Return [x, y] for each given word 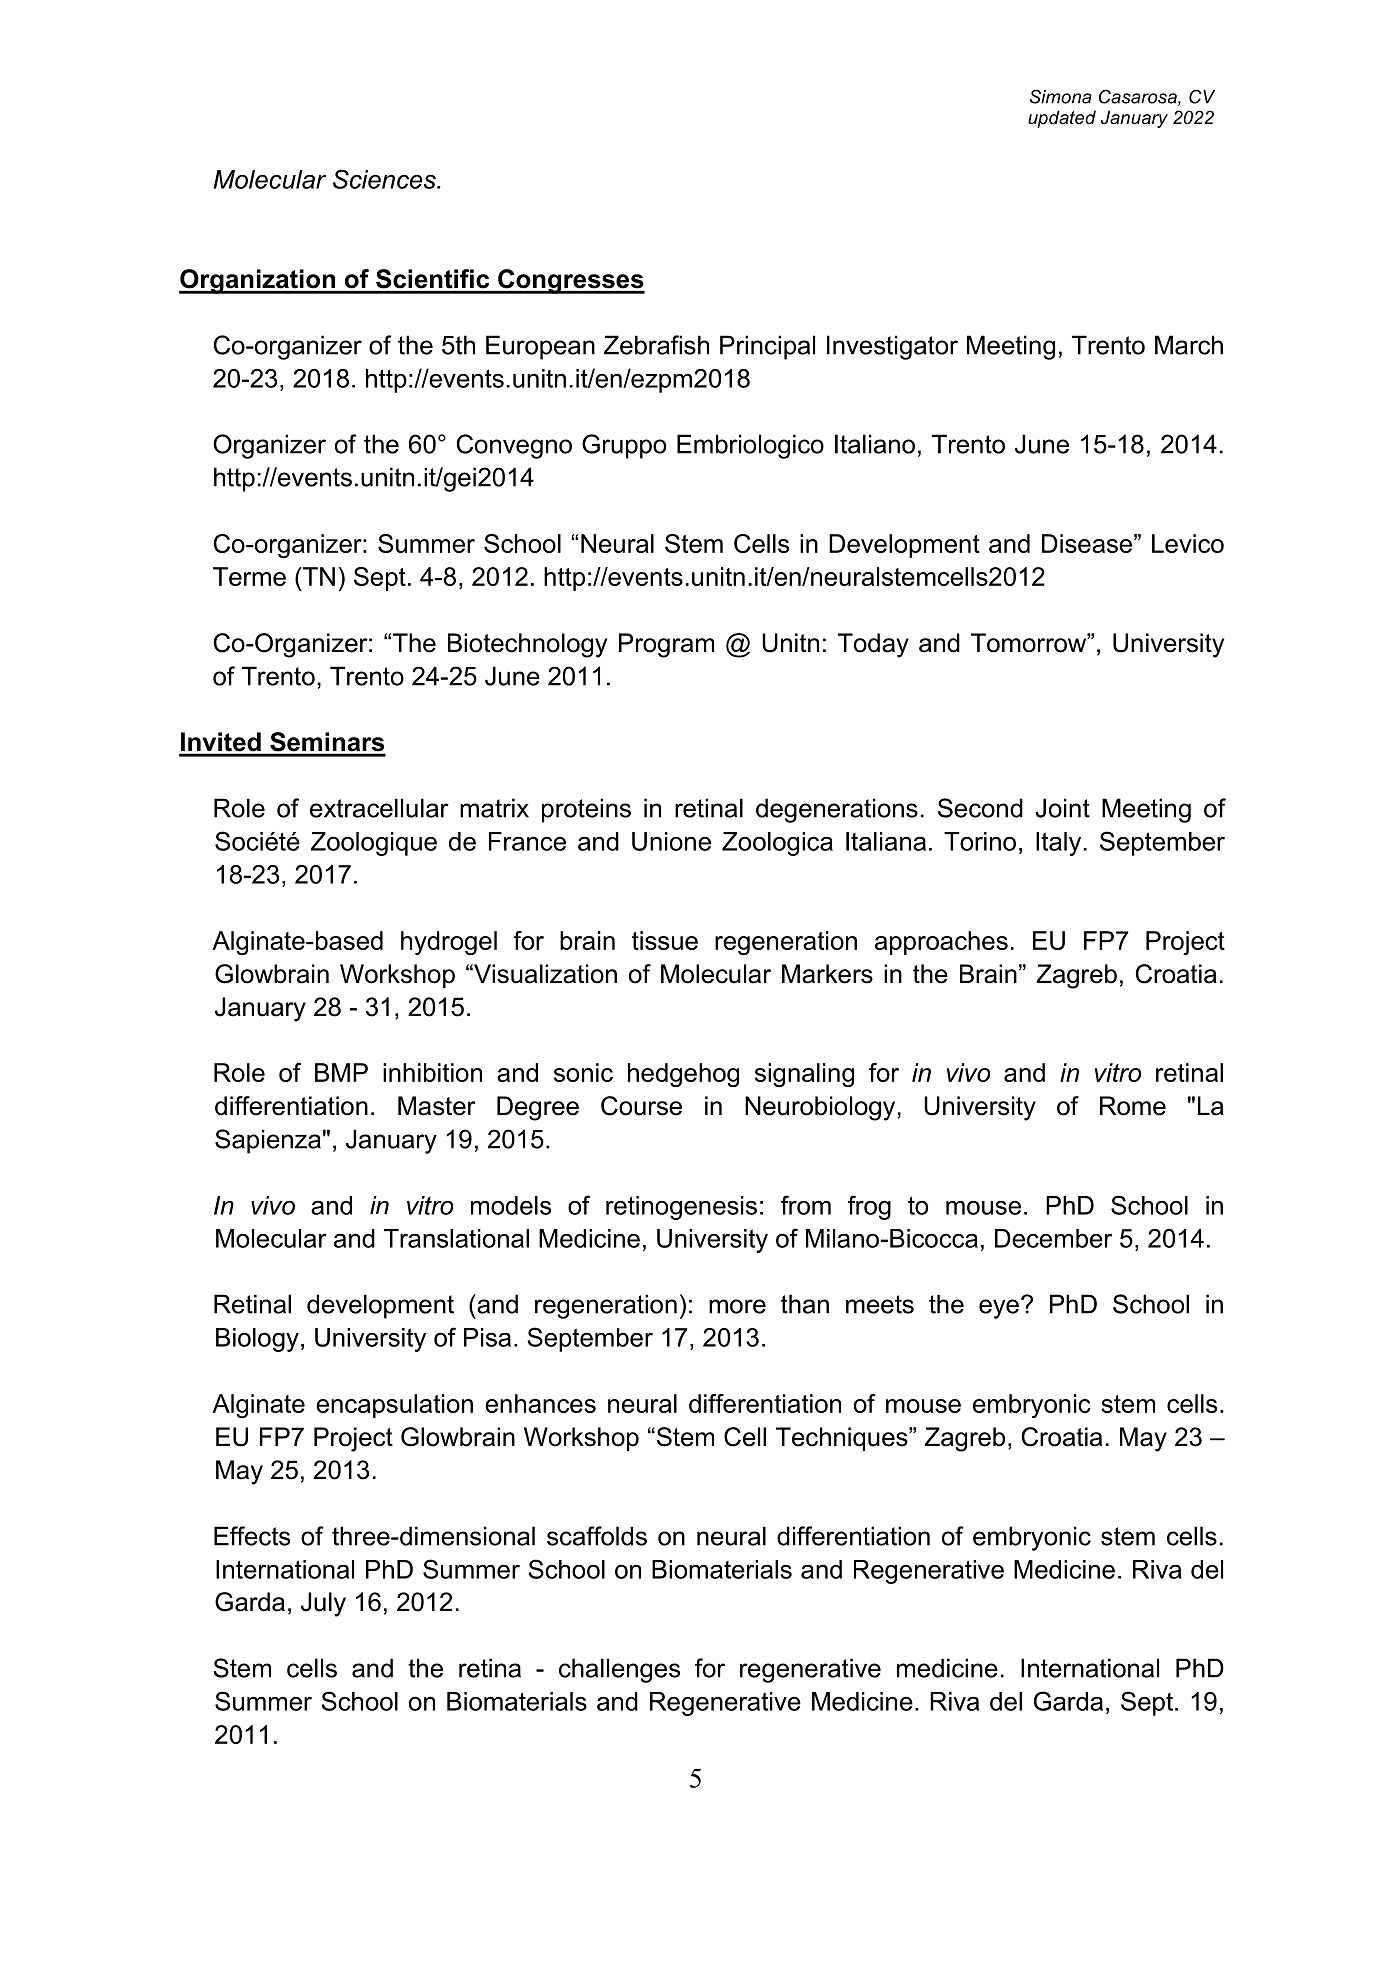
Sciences [385, 179]
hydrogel [449, 943]
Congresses [570, 281]
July [323, 1604]
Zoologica [777, 844]
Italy [1058, 844]
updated [1062, 119]
